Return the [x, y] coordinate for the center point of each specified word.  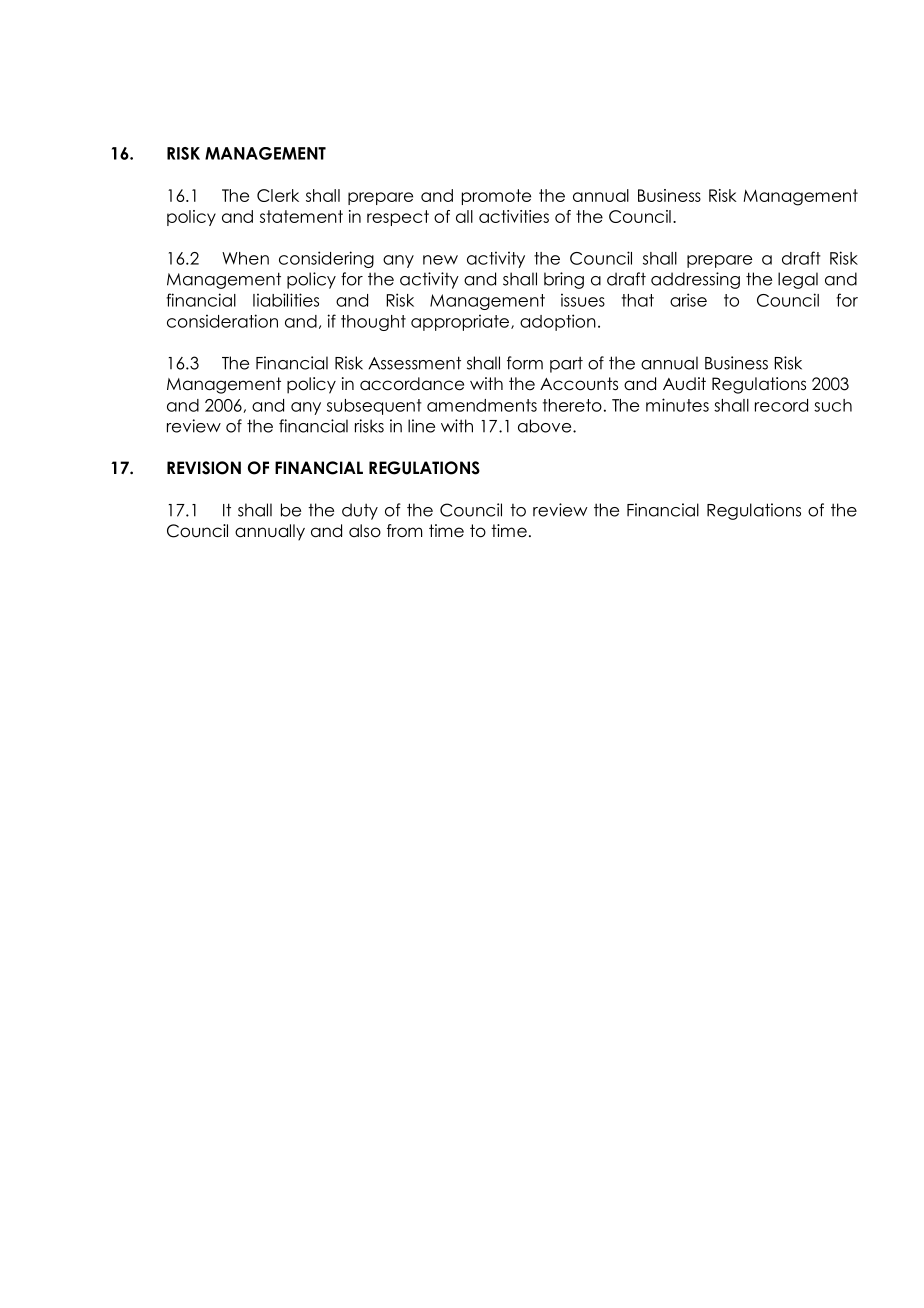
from [404, 531]
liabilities [286, 300]
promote [496, 197]
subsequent [374, 407]
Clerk [278, 195]
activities [514, 216]
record [781, 405]
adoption [558, 322]
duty [360, 511]
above [546, 426]
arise [688, 300]
